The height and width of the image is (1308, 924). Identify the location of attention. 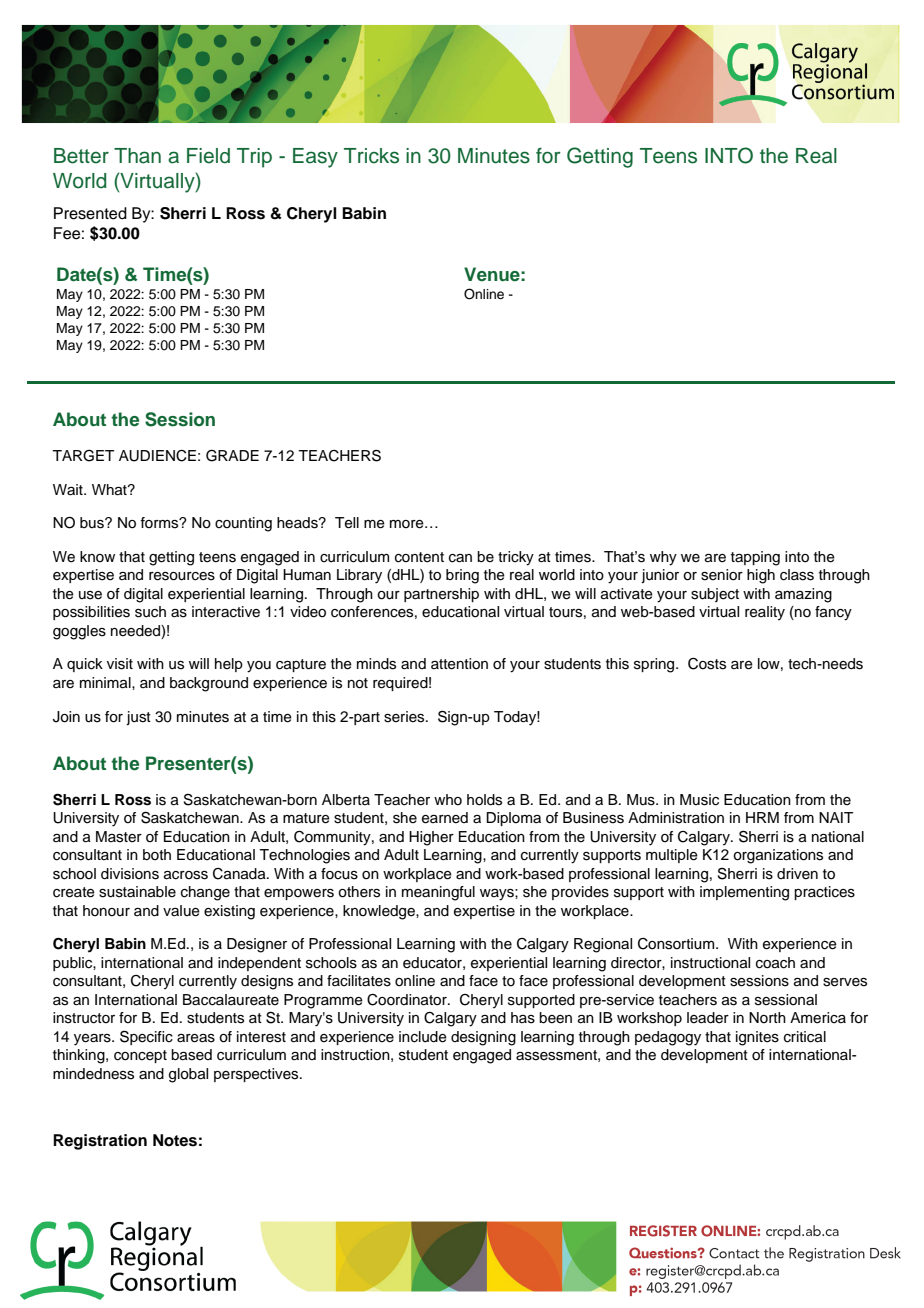
(459, 664).
